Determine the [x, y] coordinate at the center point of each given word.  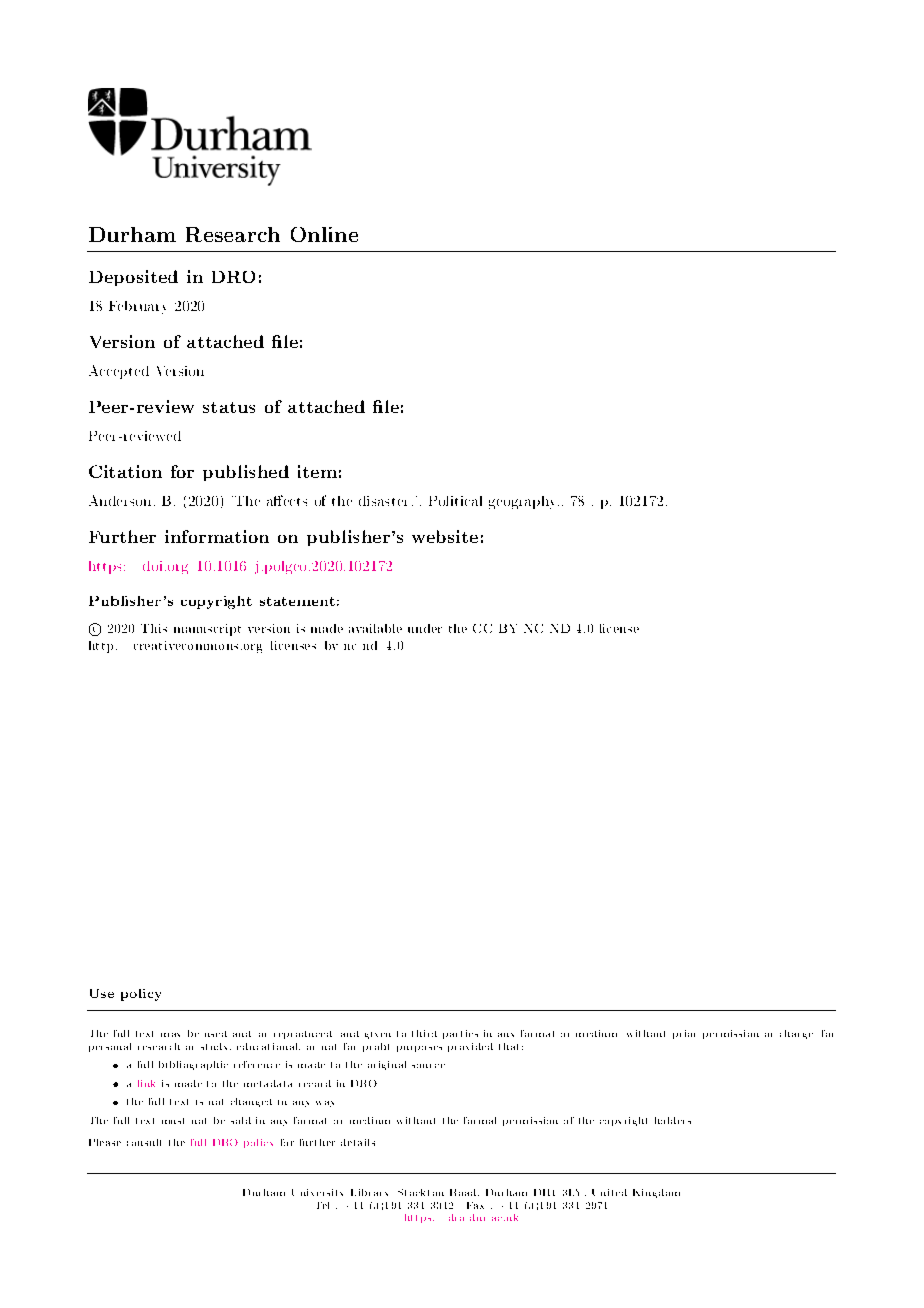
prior [684, 1034]
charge [796, 1034]
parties [460, 1034]
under [425, 628]
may [170, 1035]
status [229, 407]
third [424, 1033]
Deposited [133, 278]
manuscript [207, 630]
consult [144, 1142]
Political [455, 501]
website [445, 536]
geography [524, 502]
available [375, 628]
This [154, 628]
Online [324, 234]
